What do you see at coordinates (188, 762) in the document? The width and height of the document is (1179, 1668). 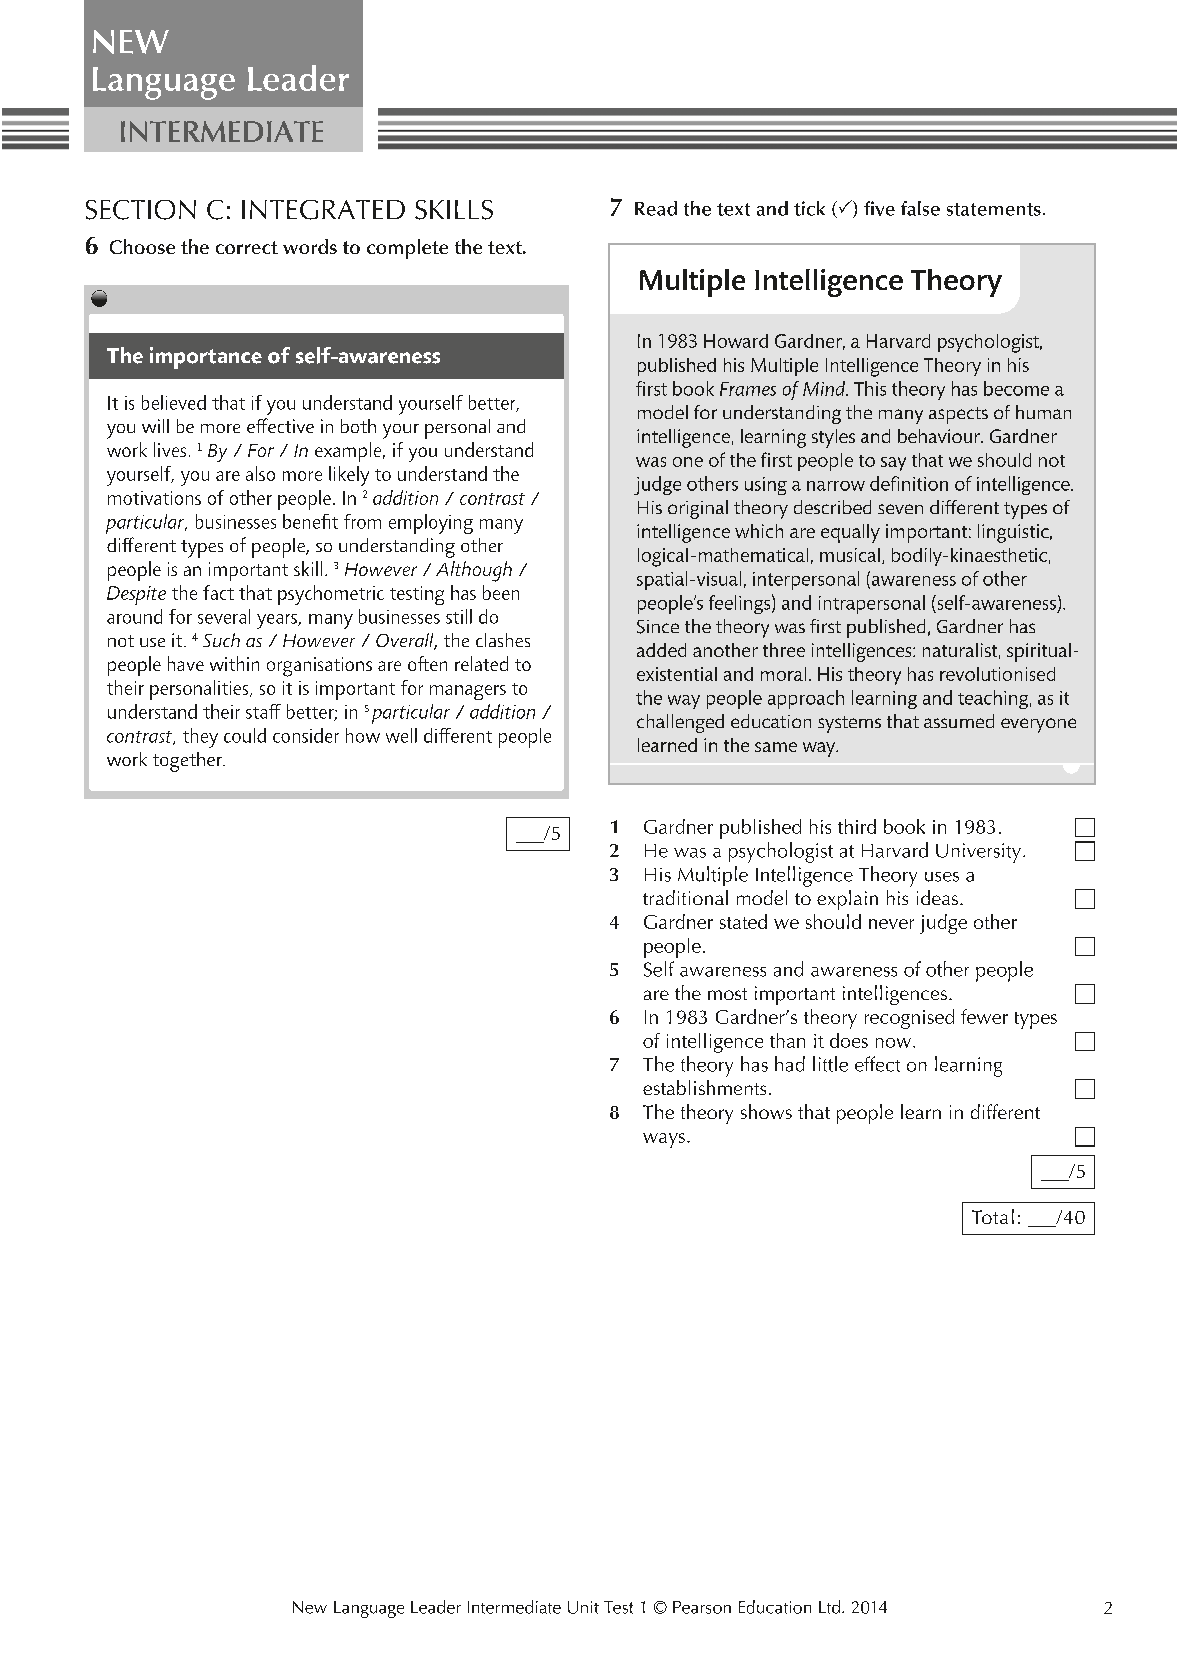 I see `together` at bounding box center [188, 762].
